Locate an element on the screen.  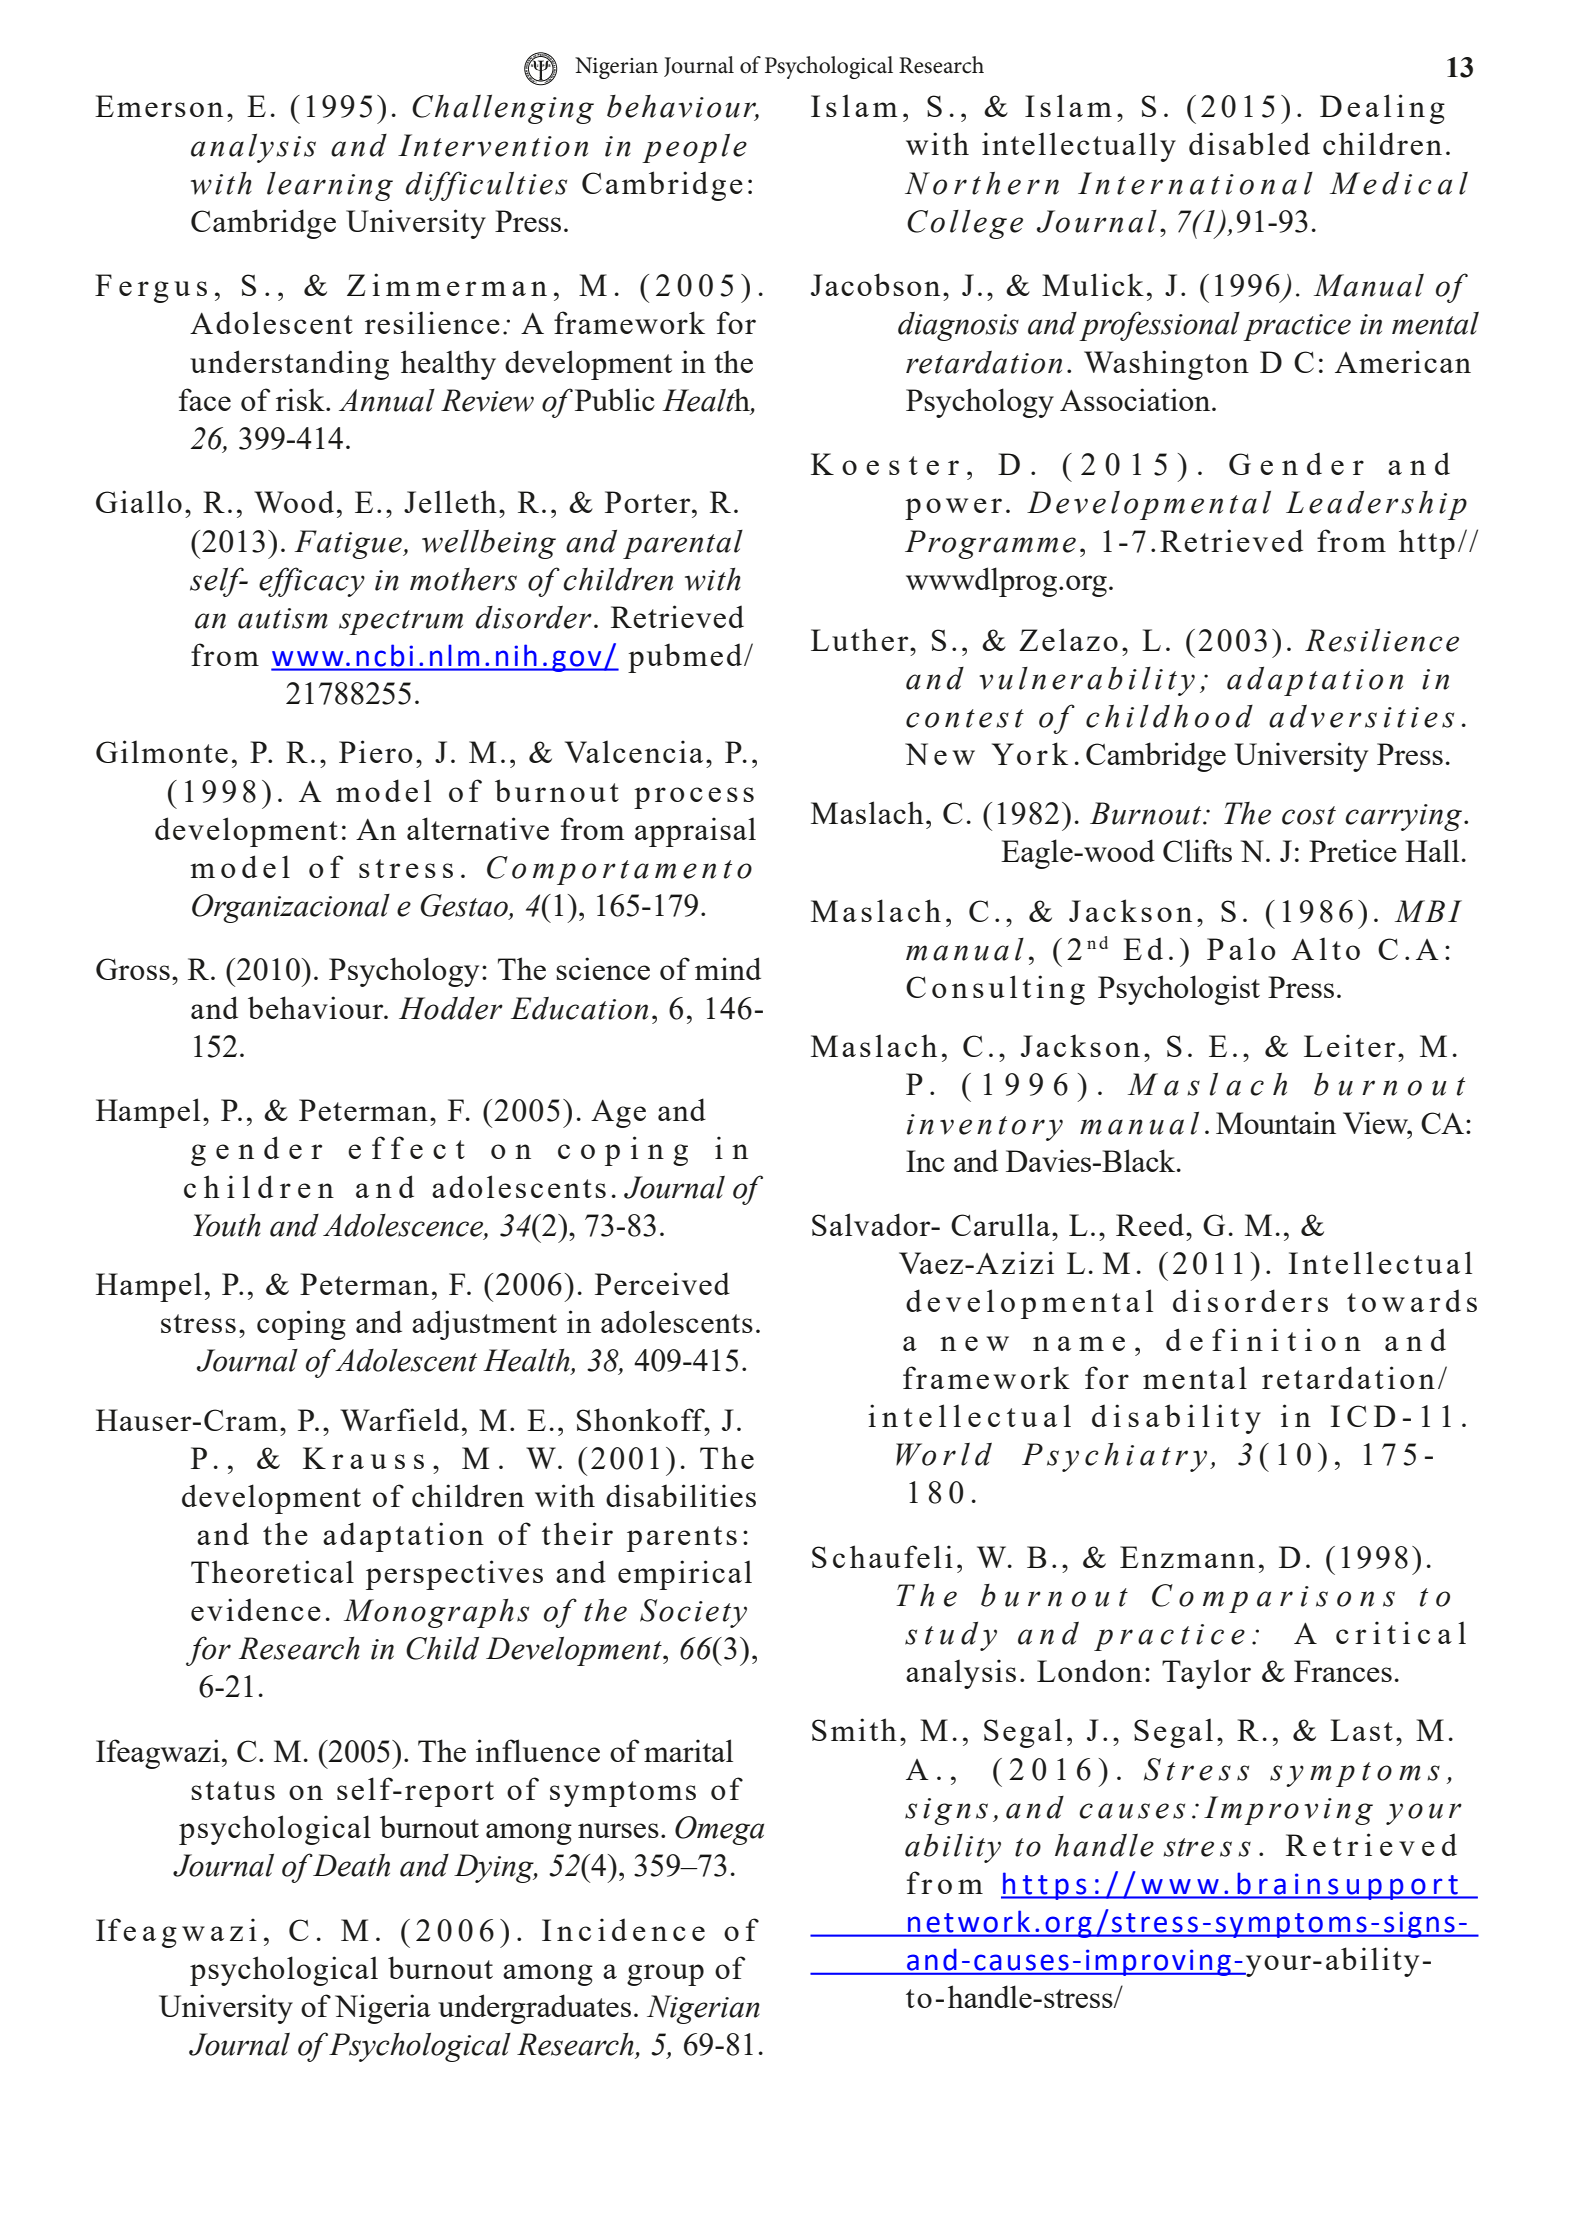
autism is located at coordinates (283, 618).
